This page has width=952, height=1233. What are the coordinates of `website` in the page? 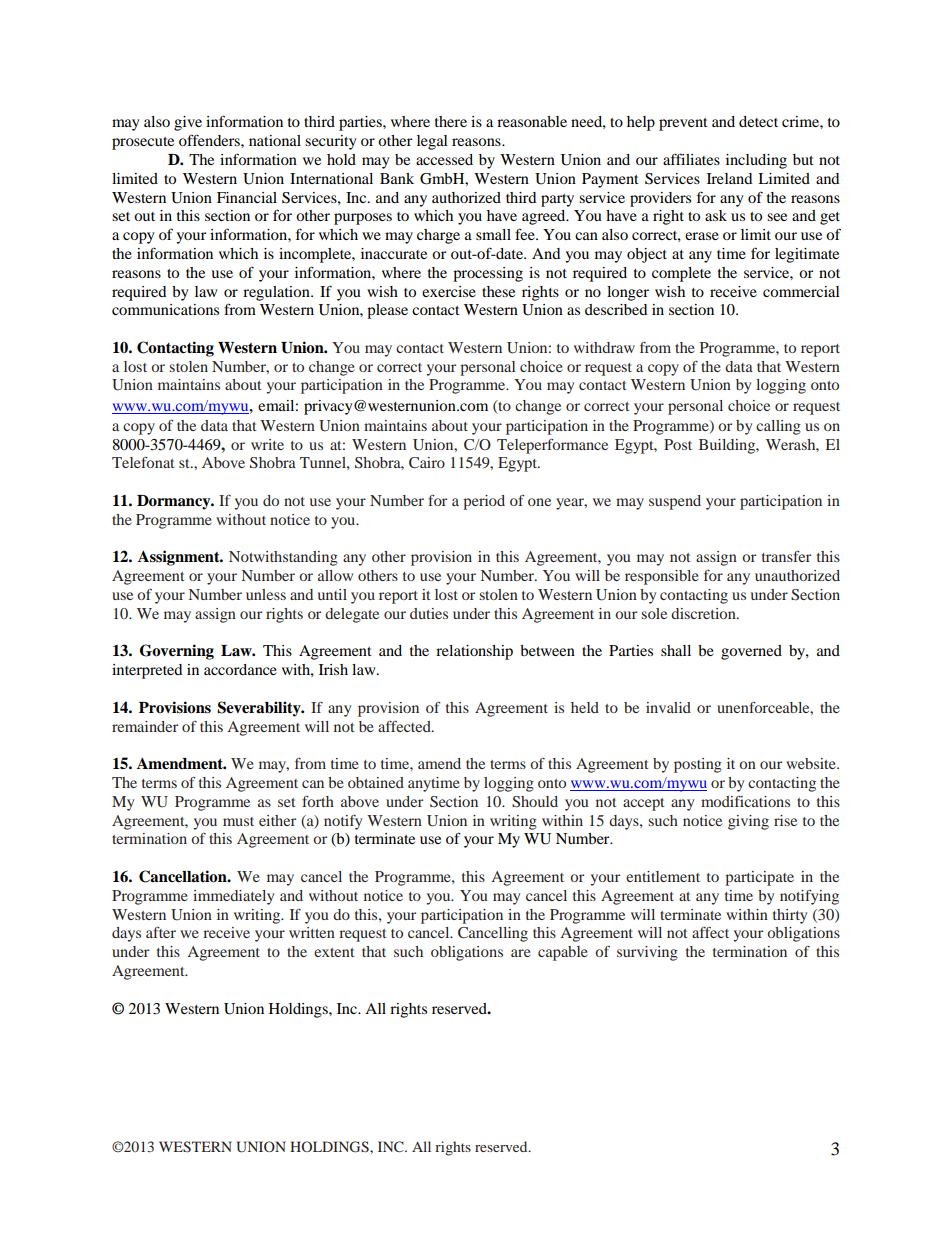 It's located at (812, 763).
